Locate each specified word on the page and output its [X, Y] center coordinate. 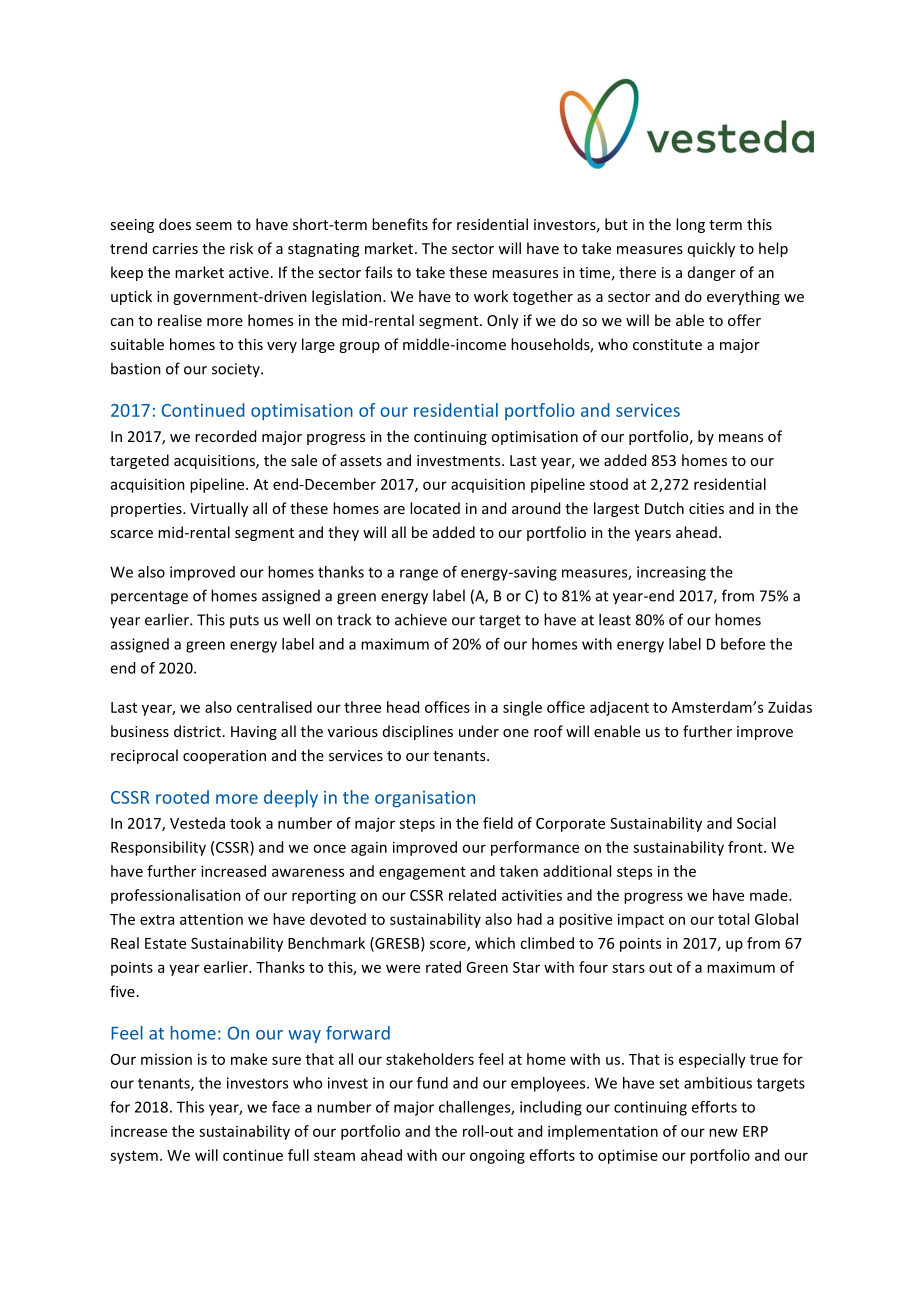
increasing [671, 573]
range [419, 575]
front [746, 847]
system [134, 1157]
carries [175, 248]
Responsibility [158, 848]
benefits [400, 224]
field [498, 823]
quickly [711, 249]
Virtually [219, 509]
